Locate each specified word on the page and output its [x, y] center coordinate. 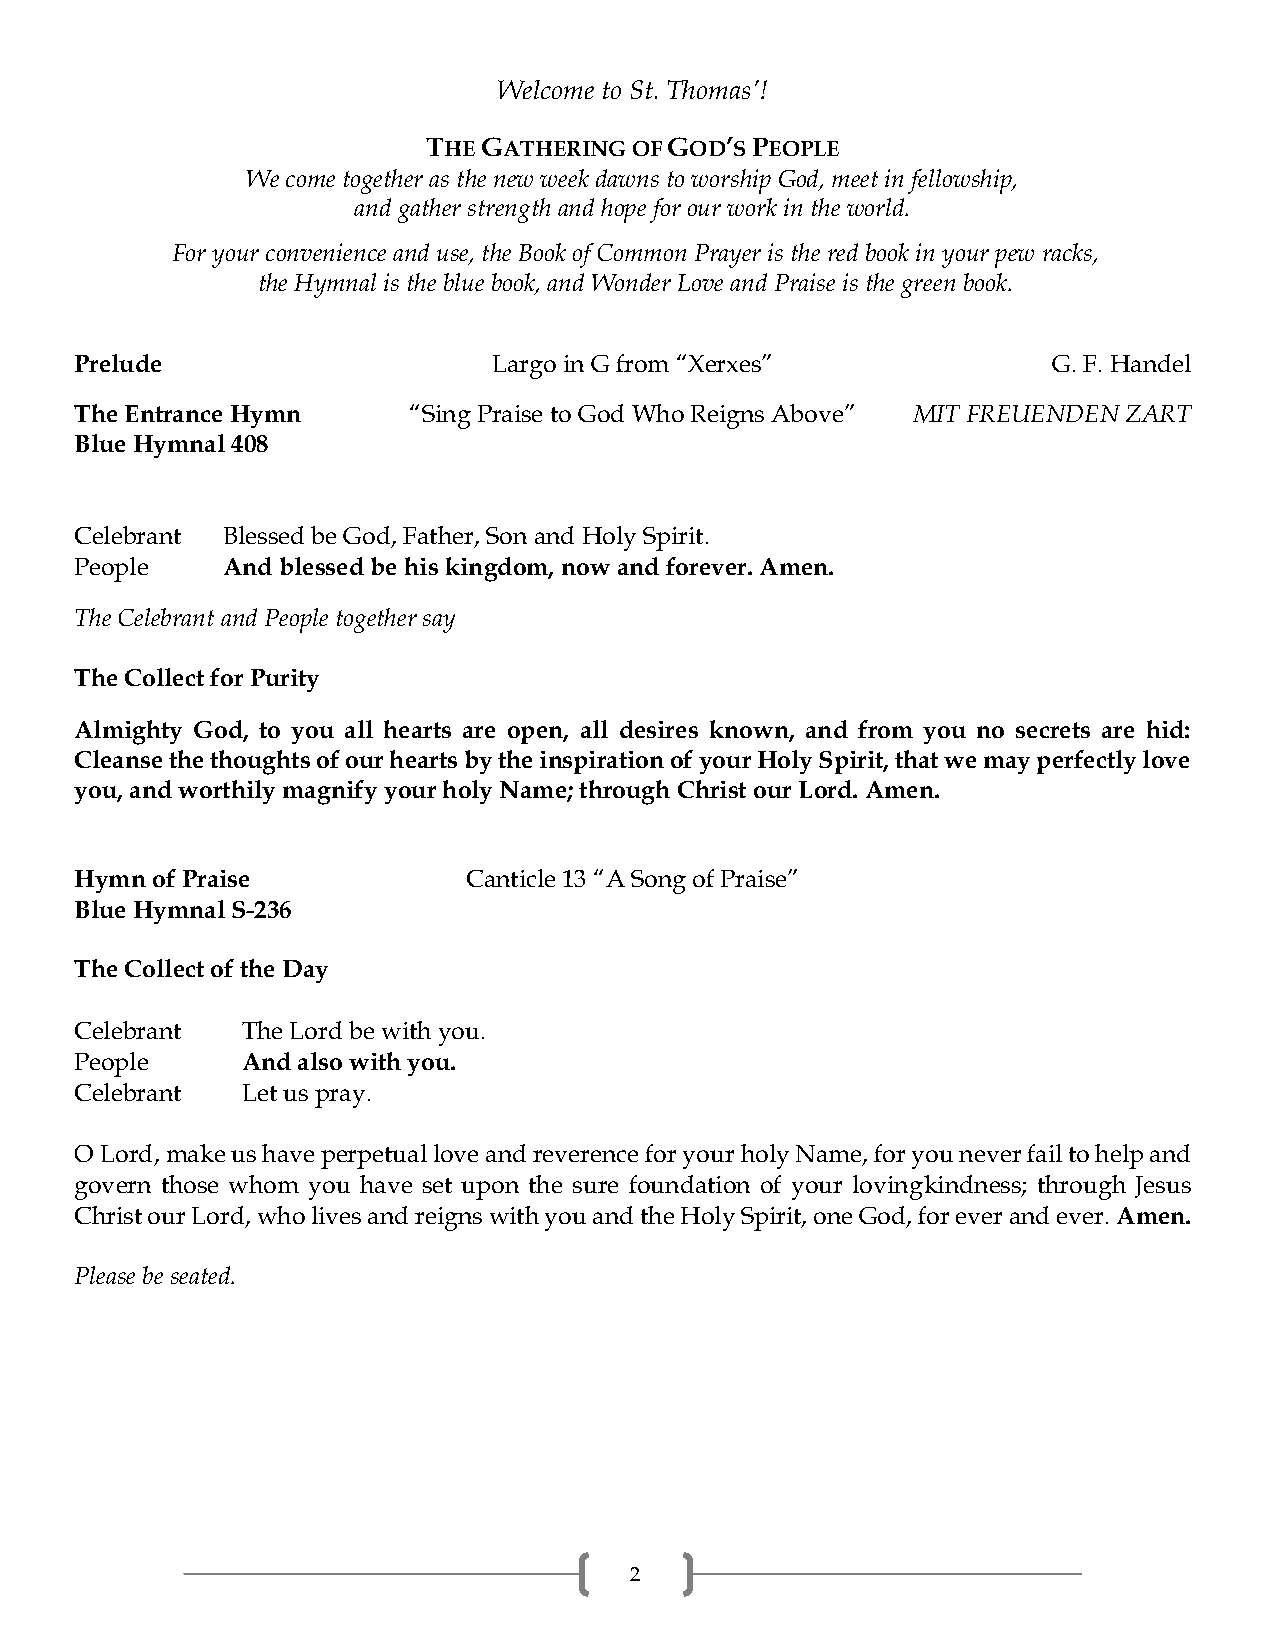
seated [202, 1275]
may [1007, 765]
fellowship [961, 181]
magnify [330, 792]
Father [439, 537]
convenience [326, 252]
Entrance [173, 413]
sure [595, 1187]
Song [658, 882]
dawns [627, 178]
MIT [936, 414]
